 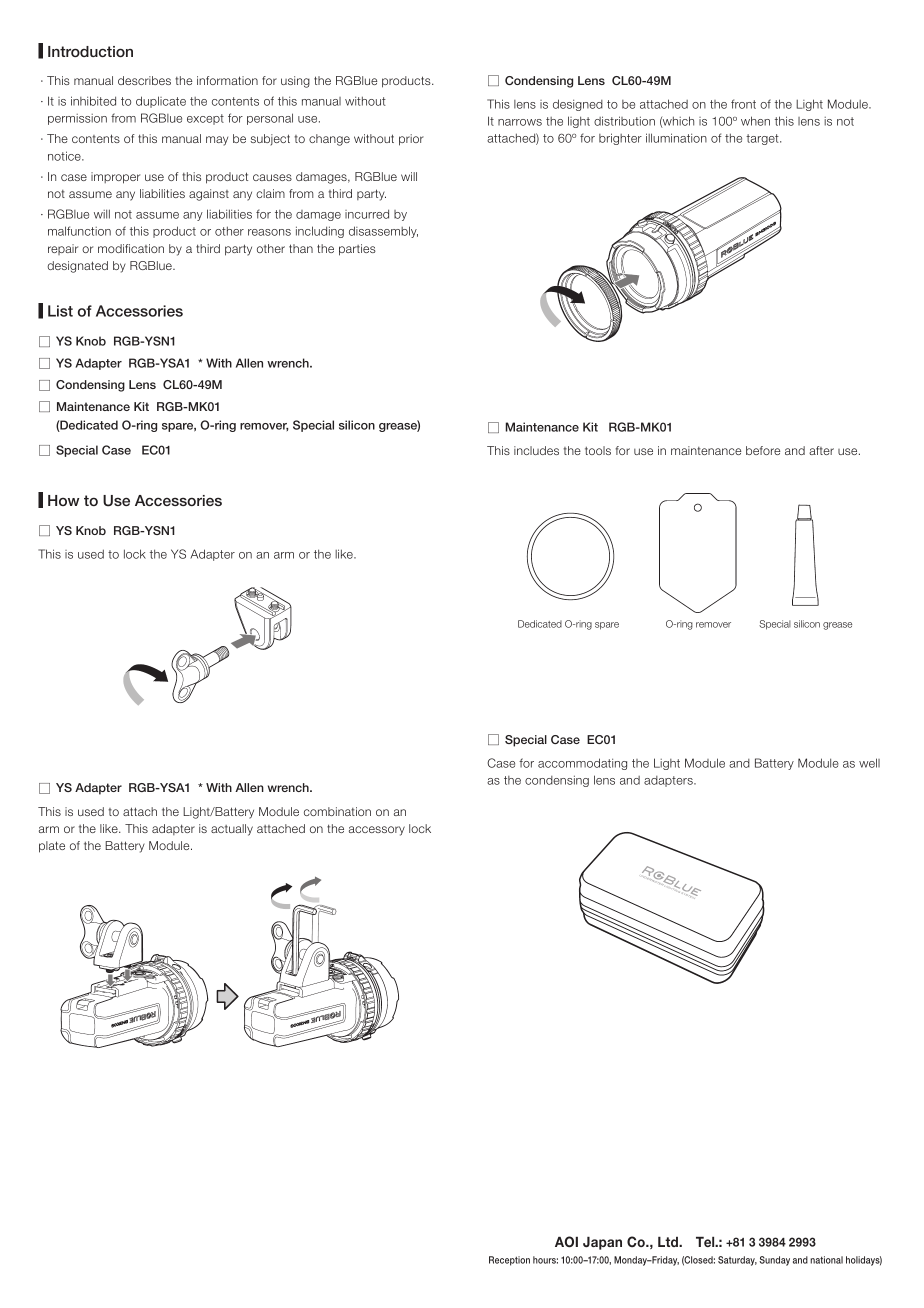 I want to click on front, so click(x=743, y=104).
